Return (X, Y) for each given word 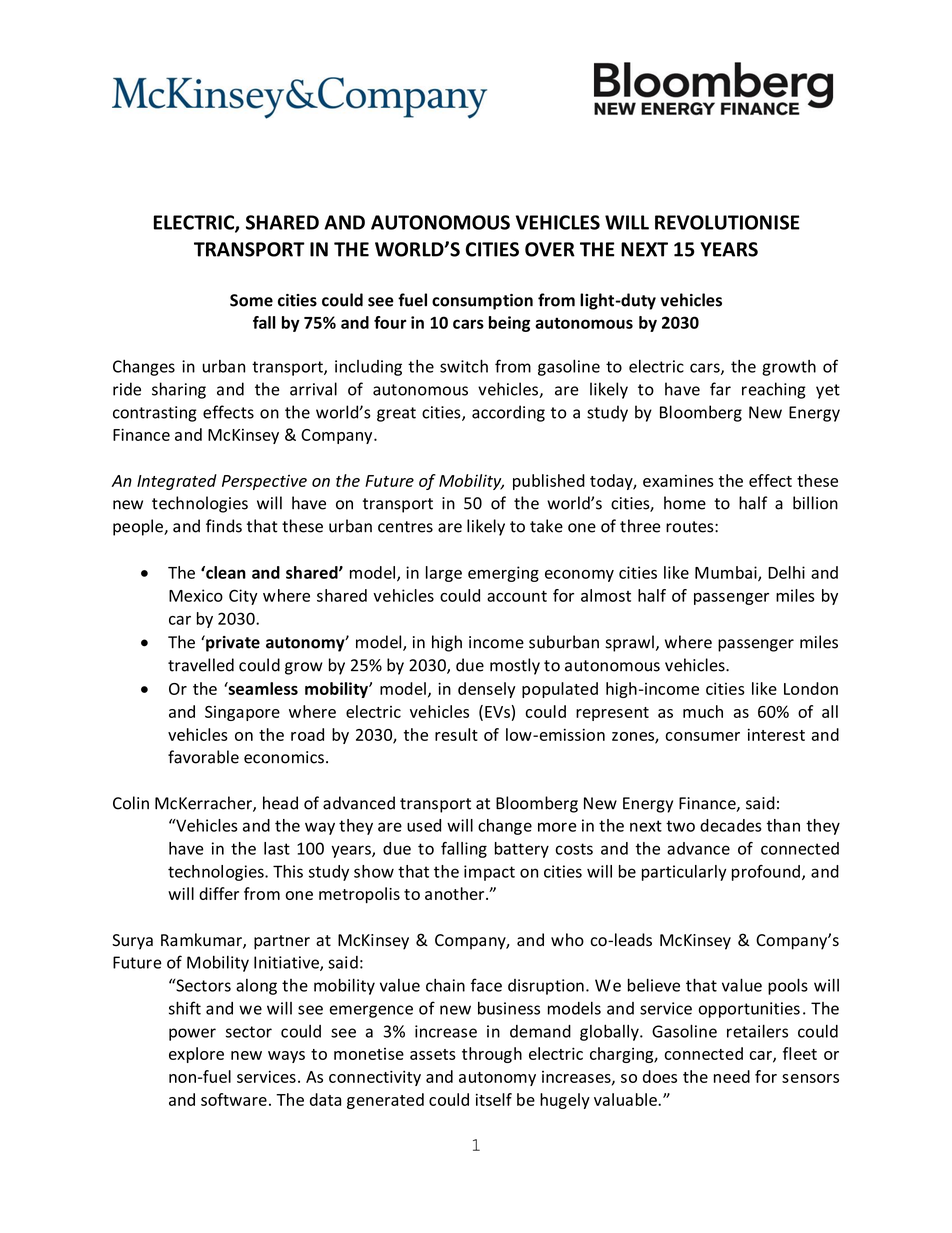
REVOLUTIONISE (727, 222)
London (811, 688)
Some (251, 300)
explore (196, 1055)
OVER (550, 249)
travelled (201, 665)
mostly (515, 666)
